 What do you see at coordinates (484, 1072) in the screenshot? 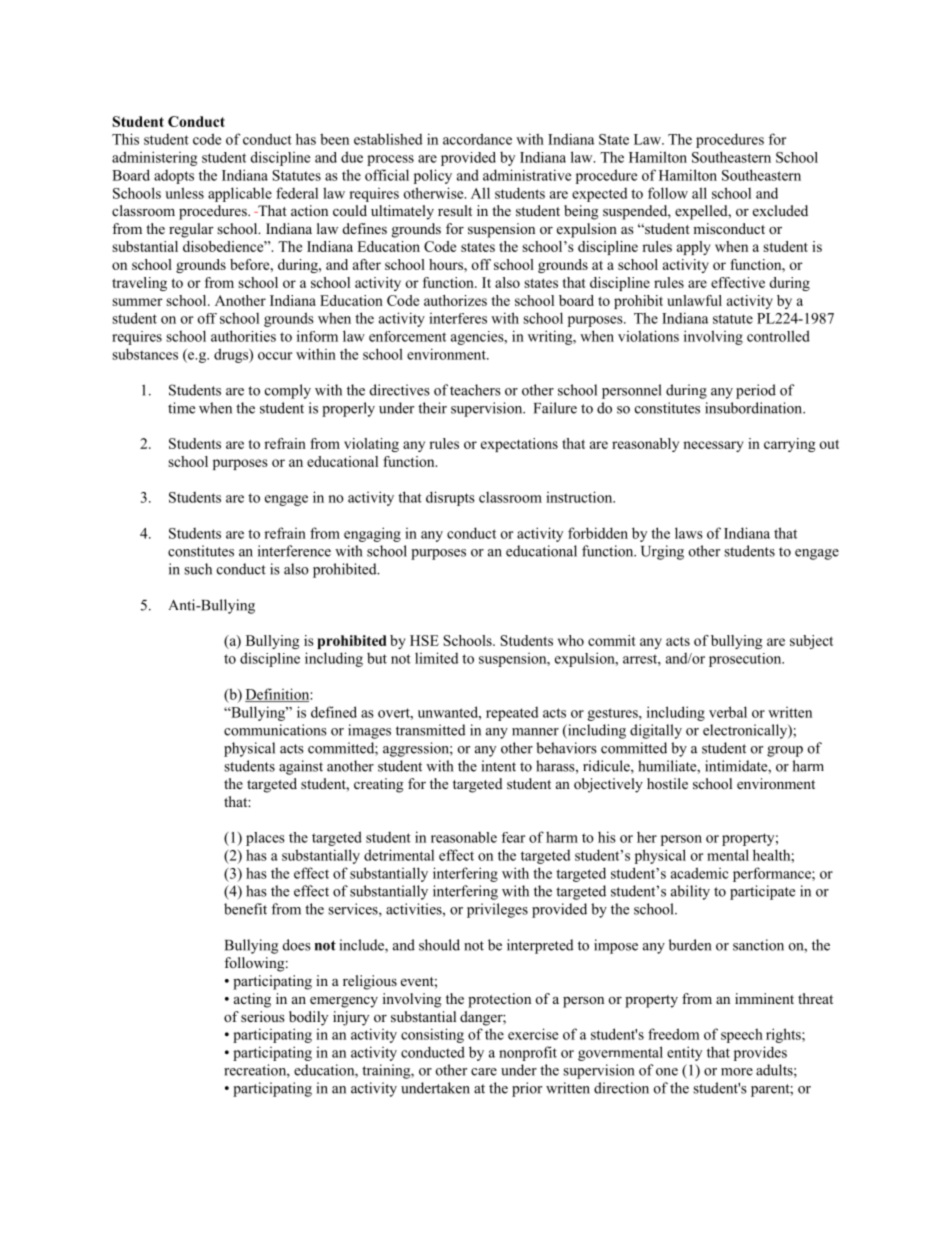
I see `care` at bounding box center [484, 1072].
